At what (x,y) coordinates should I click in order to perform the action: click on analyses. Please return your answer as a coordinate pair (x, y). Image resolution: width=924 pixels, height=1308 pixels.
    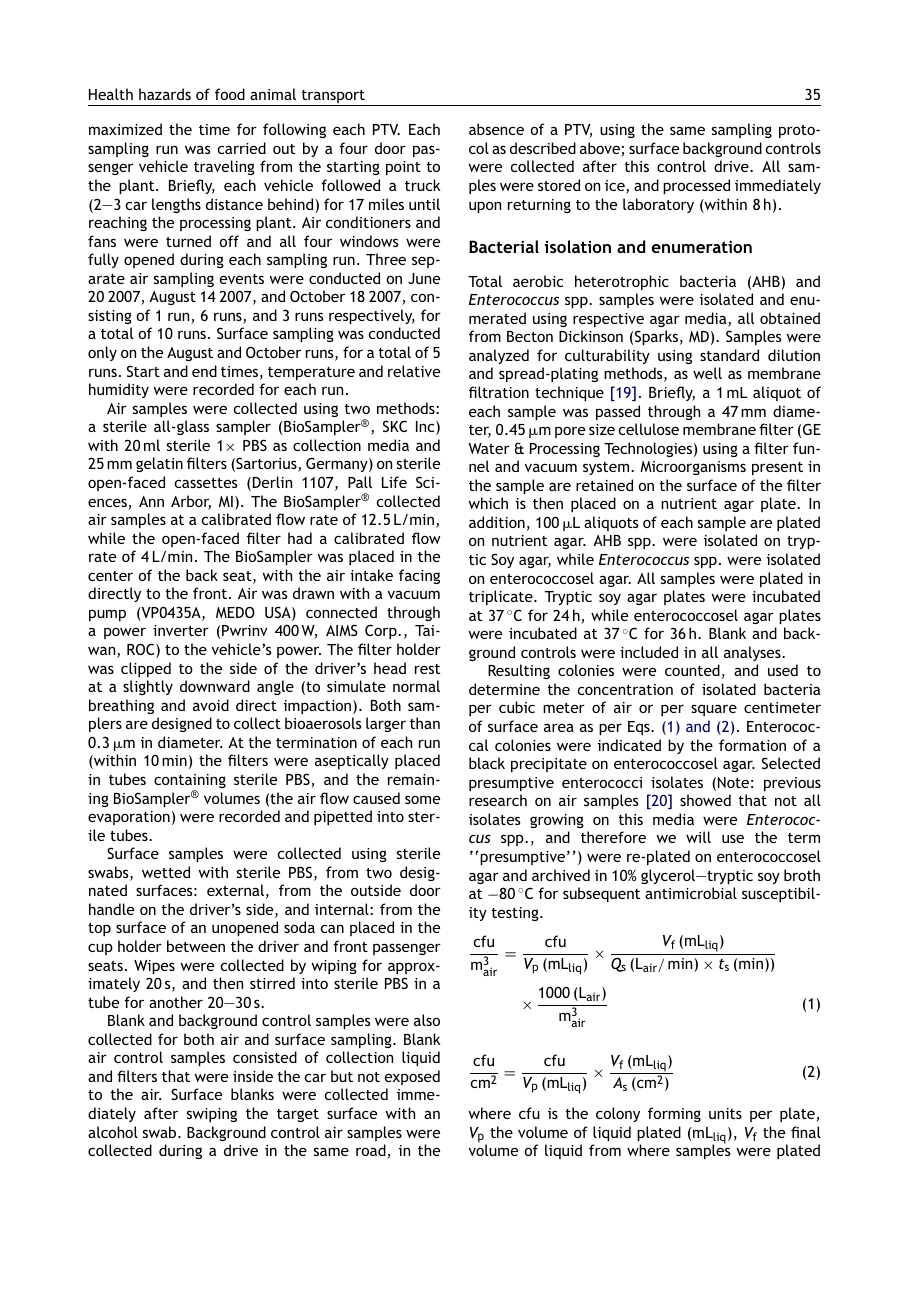
    Looking at the image, I should click on (753, 653).
